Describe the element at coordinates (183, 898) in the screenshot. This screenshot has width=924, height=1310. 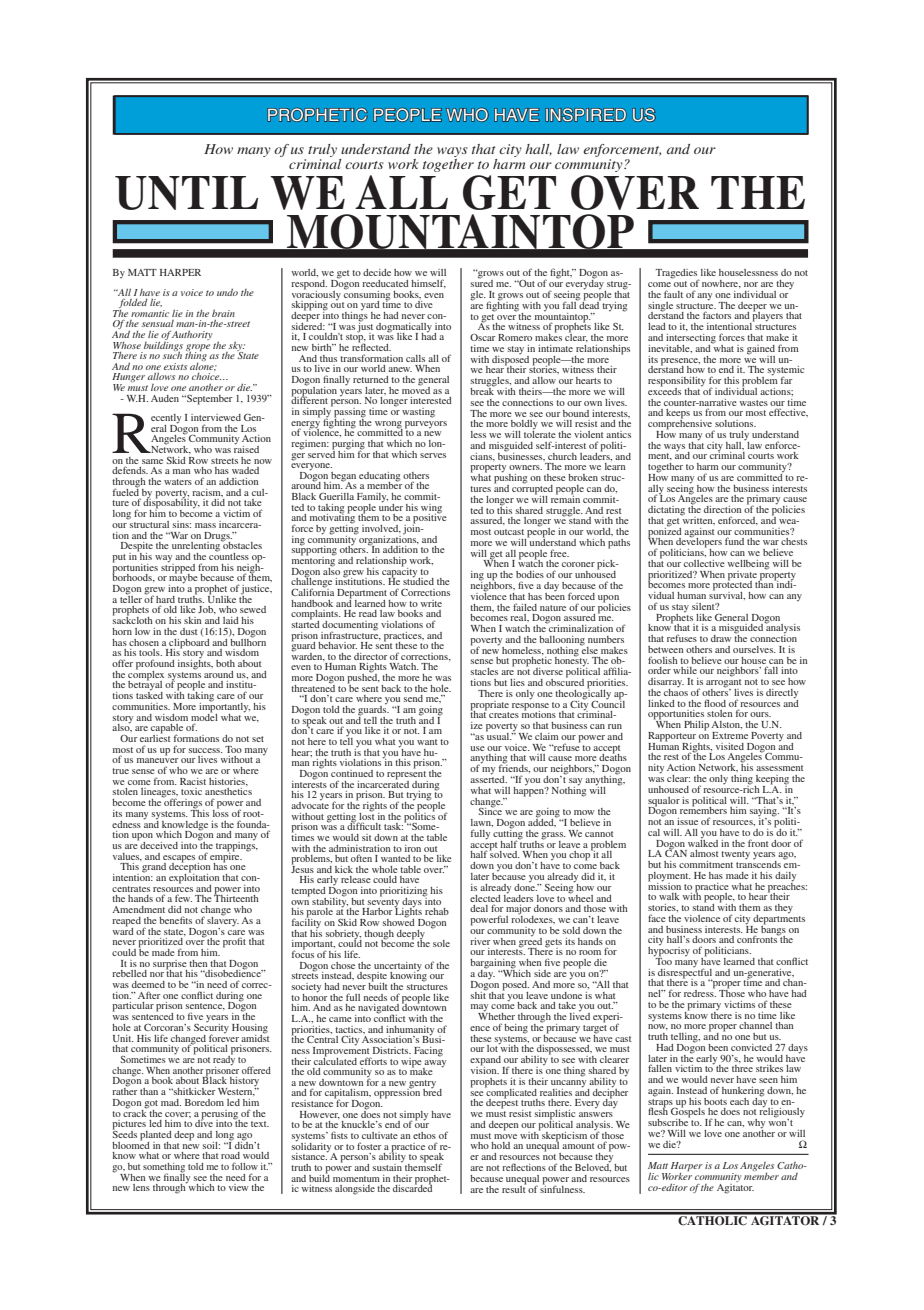
I see `few` at that location.
